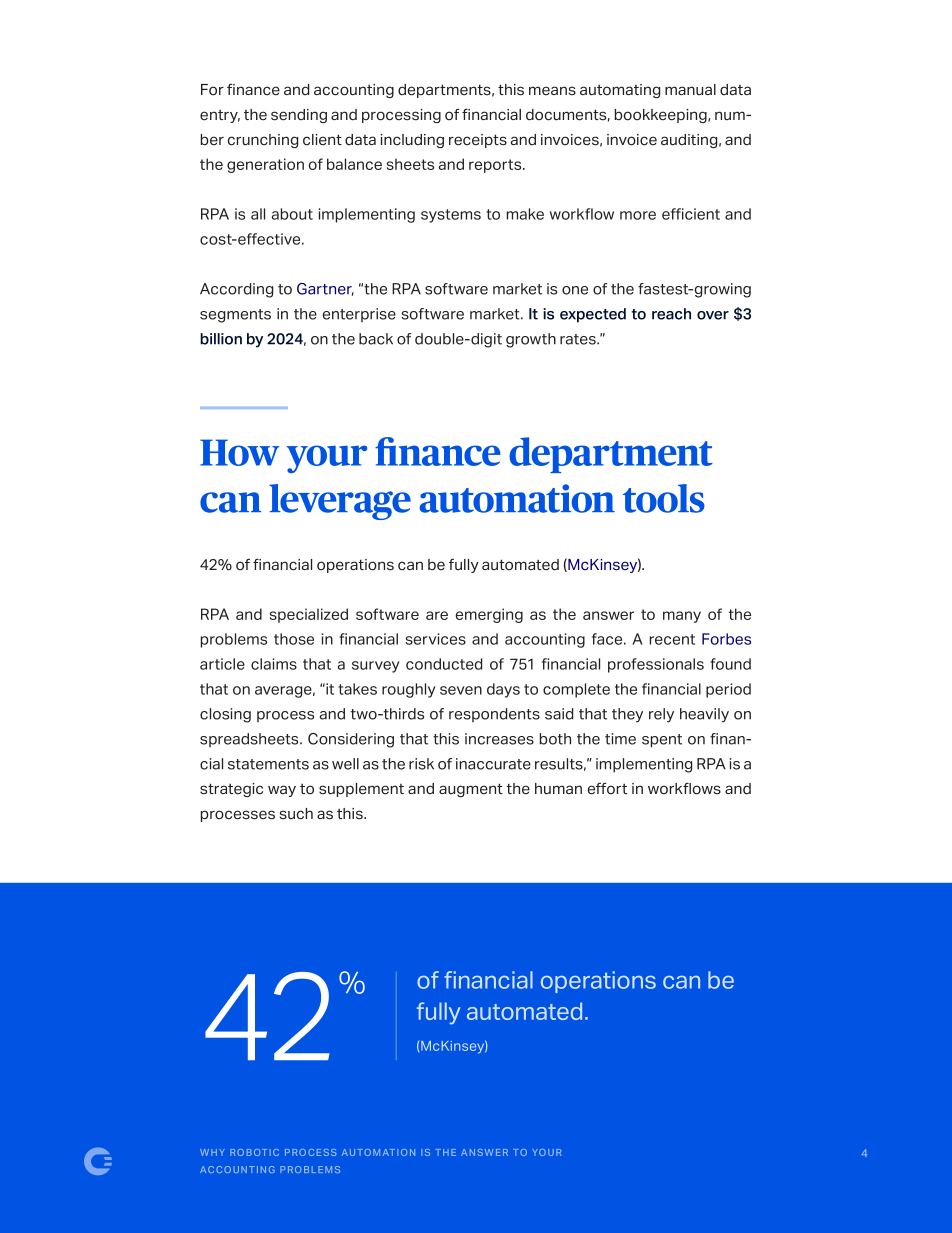 The image size is (952, 1233). What do you see at coordinates (471, 790) in the document?
I see `augment` at bounding box center [471, 790].
